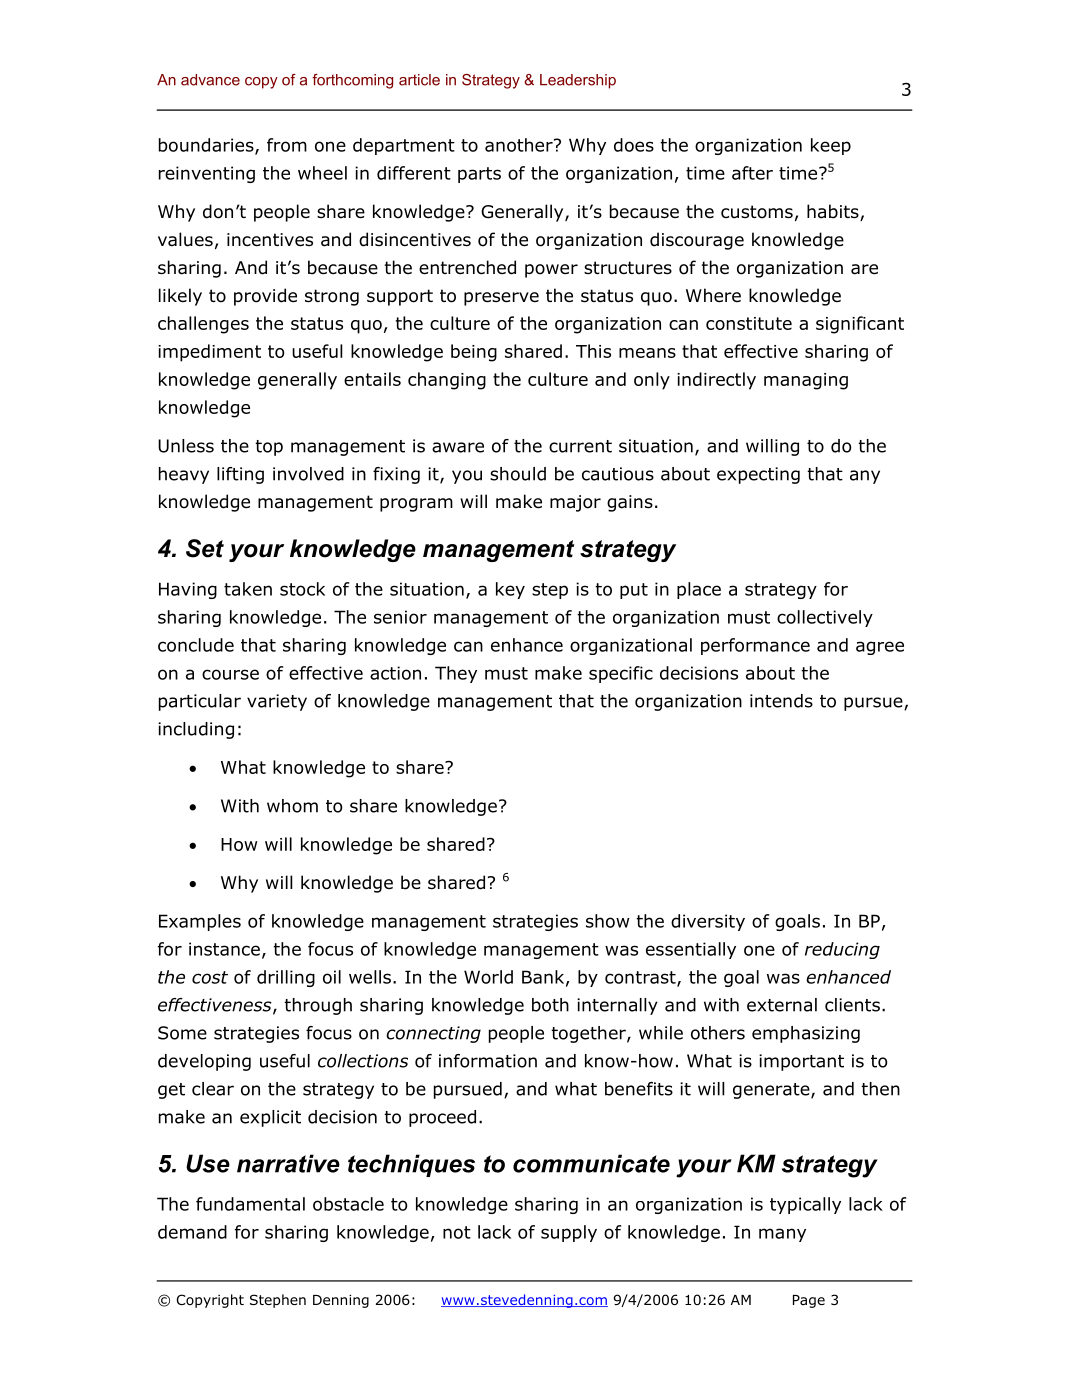  I want to click on from, so click(287, 145).
